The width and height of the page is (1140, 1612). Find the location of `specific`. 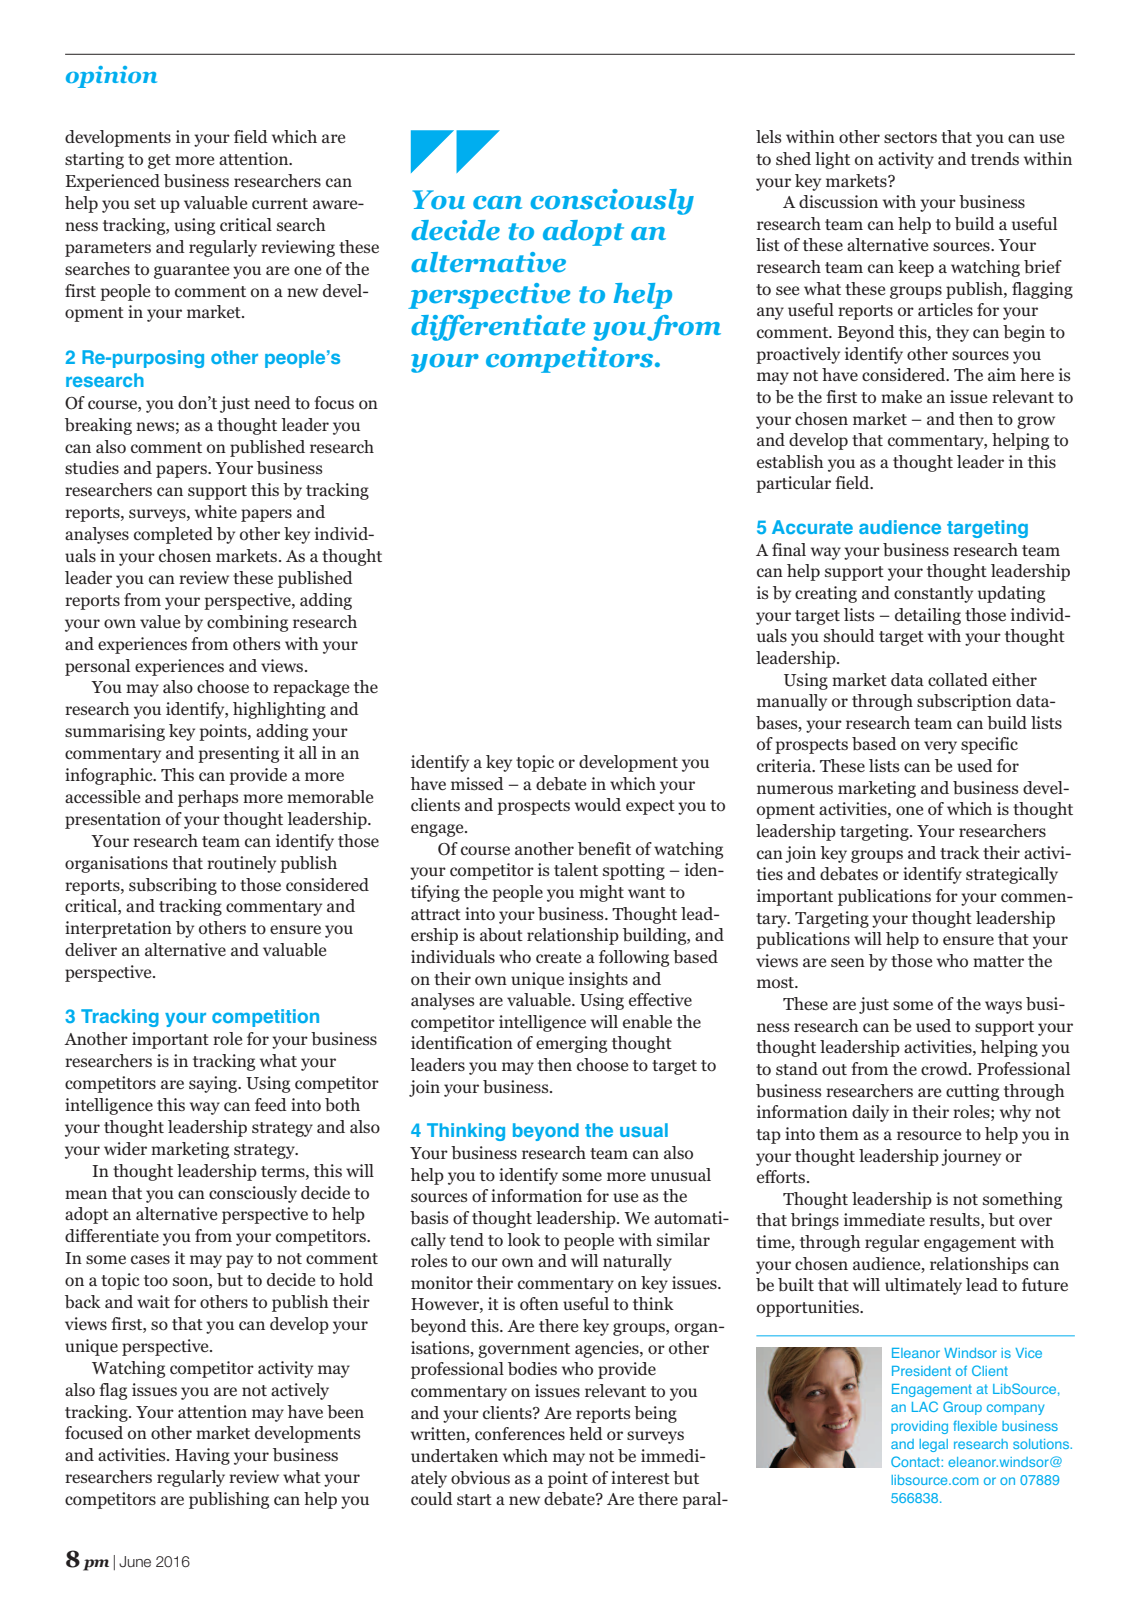

specific is located at coordinates (989, 745).
